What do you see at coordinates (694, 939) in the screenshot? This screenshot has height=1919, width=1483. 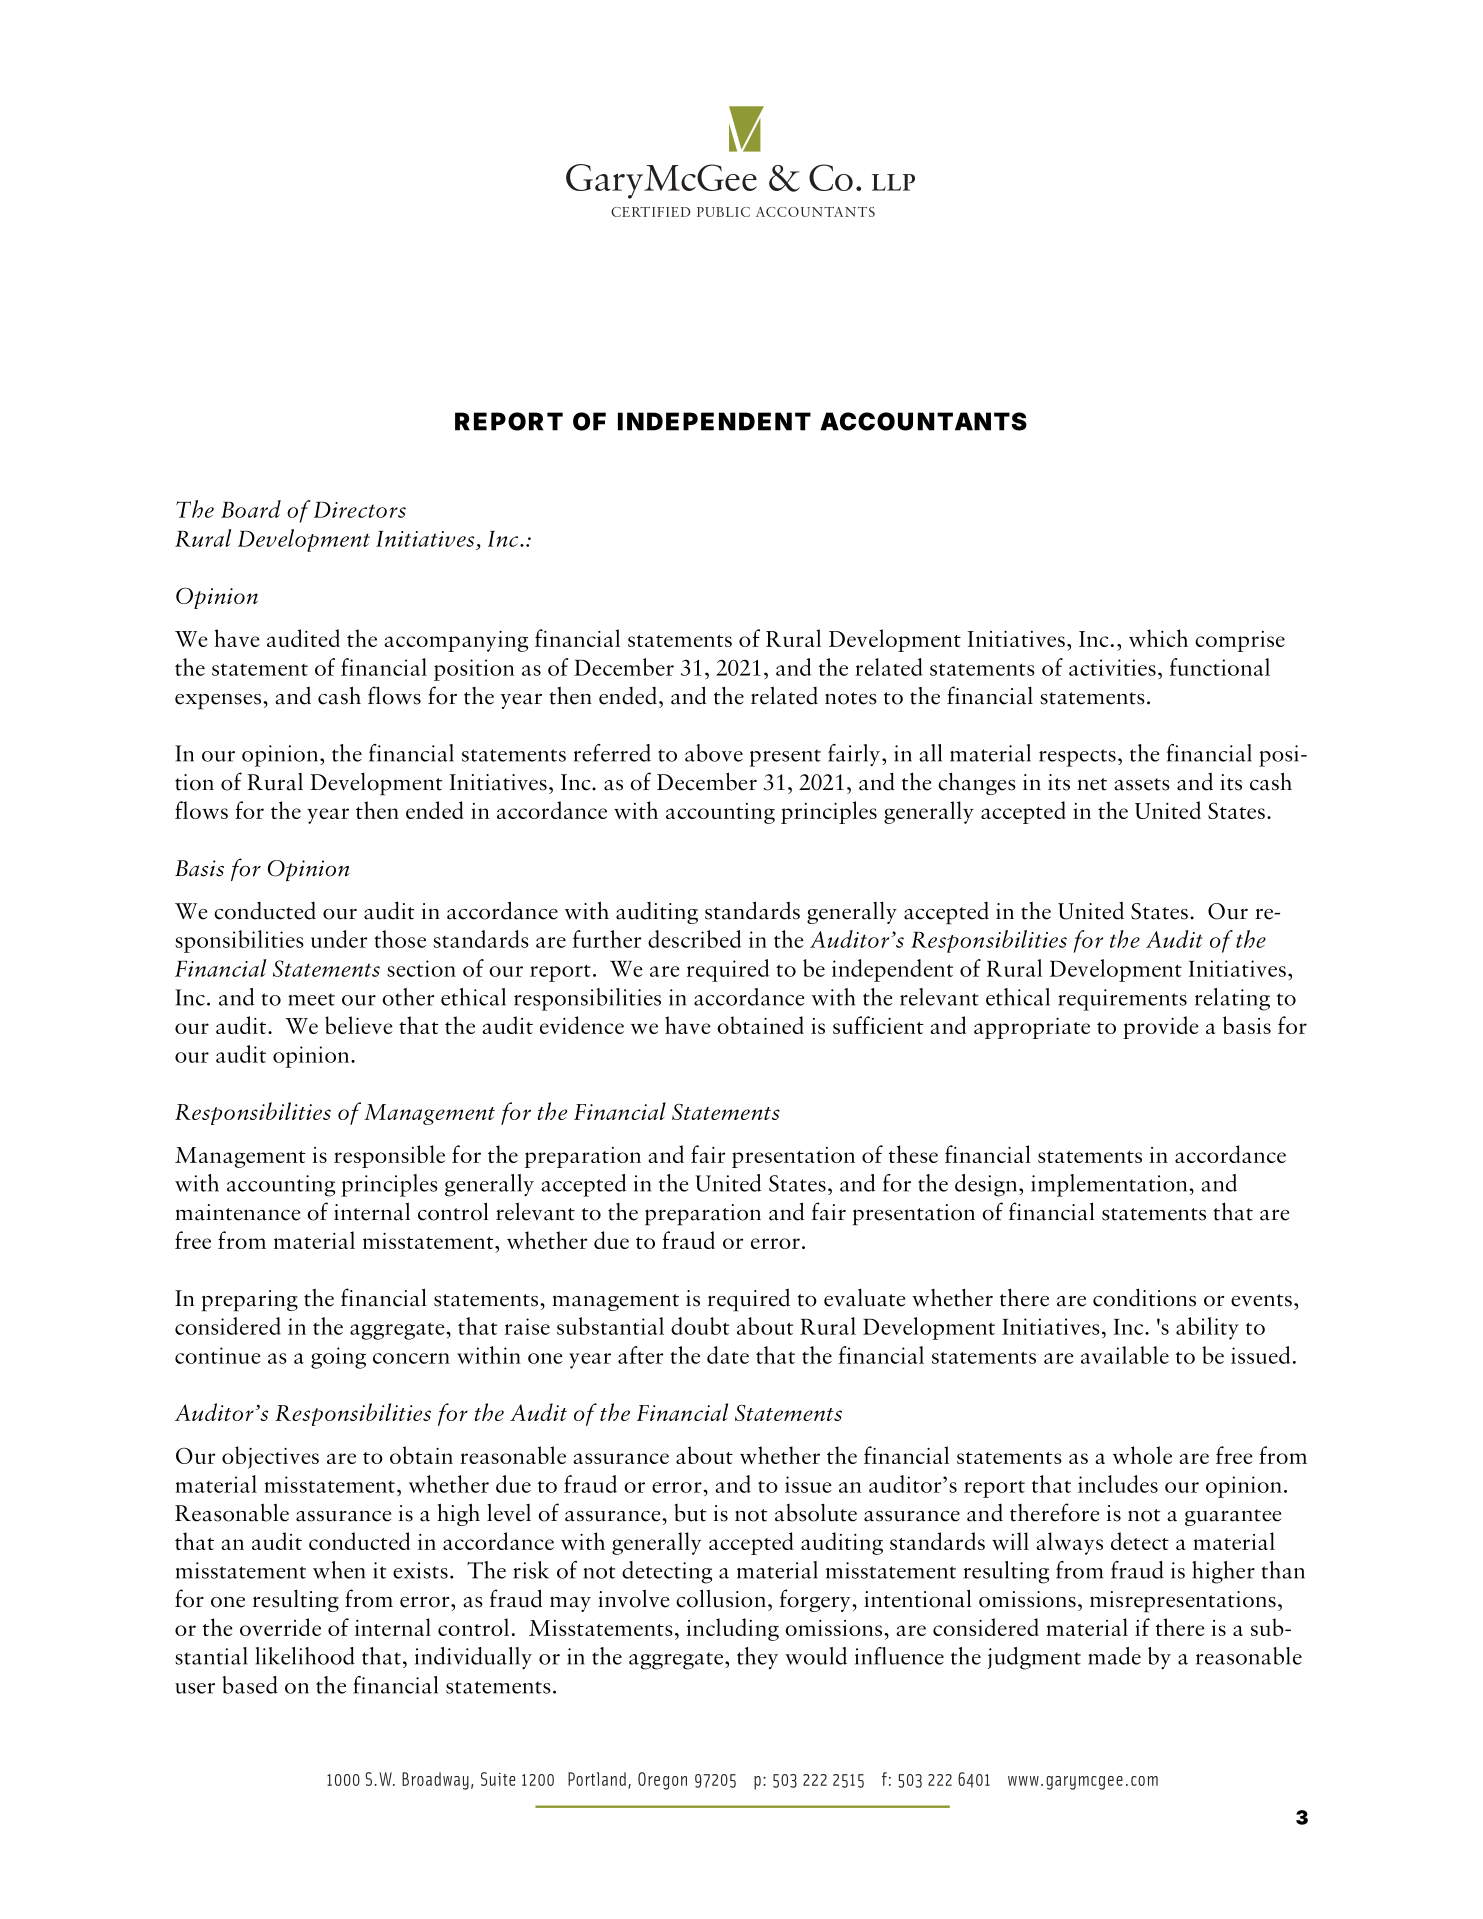 I see `described` at bounding box center [694, 939].
